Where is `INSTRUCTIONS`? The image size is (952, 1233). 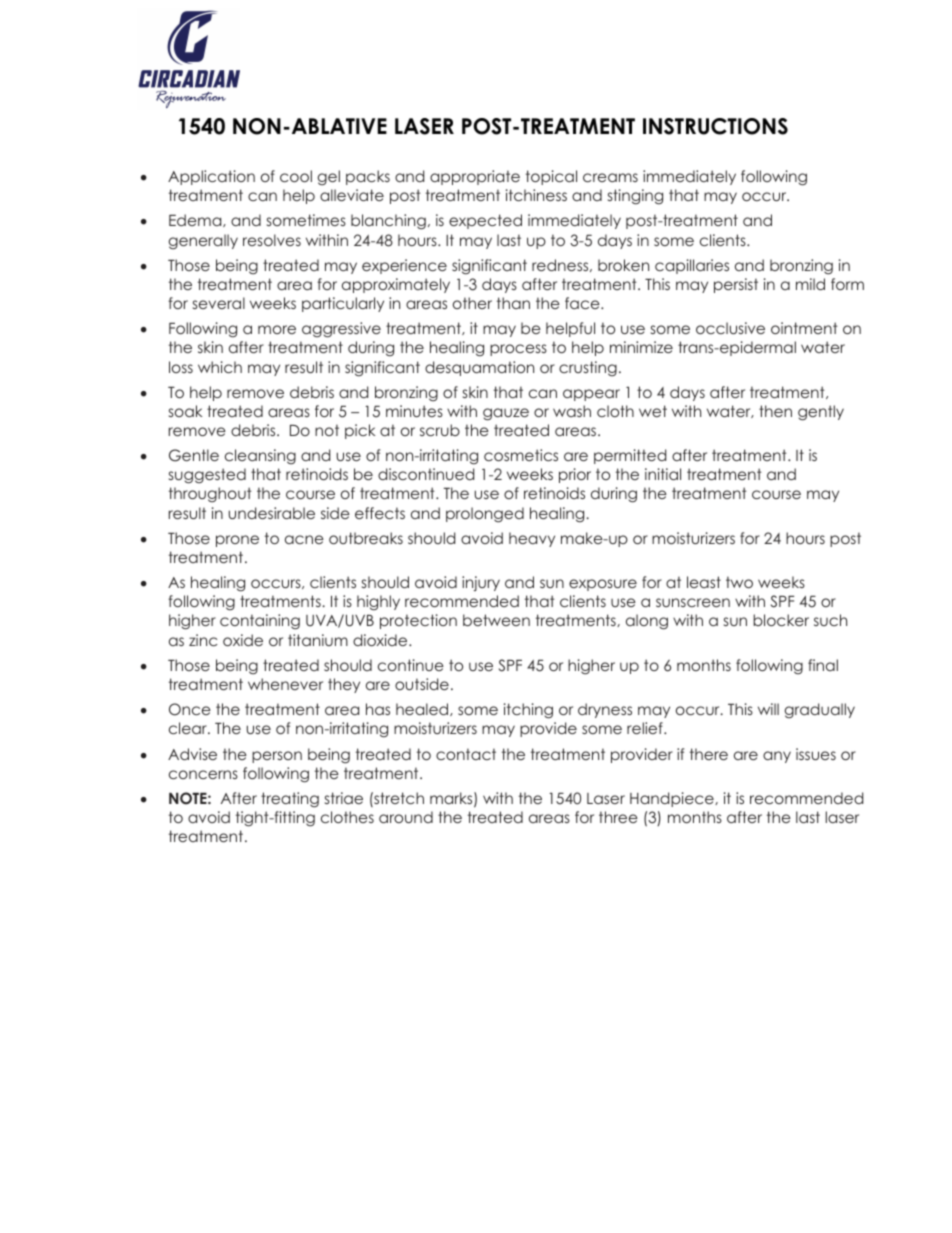 INSTRUCTIONS is located at coordinates (715, 126).
